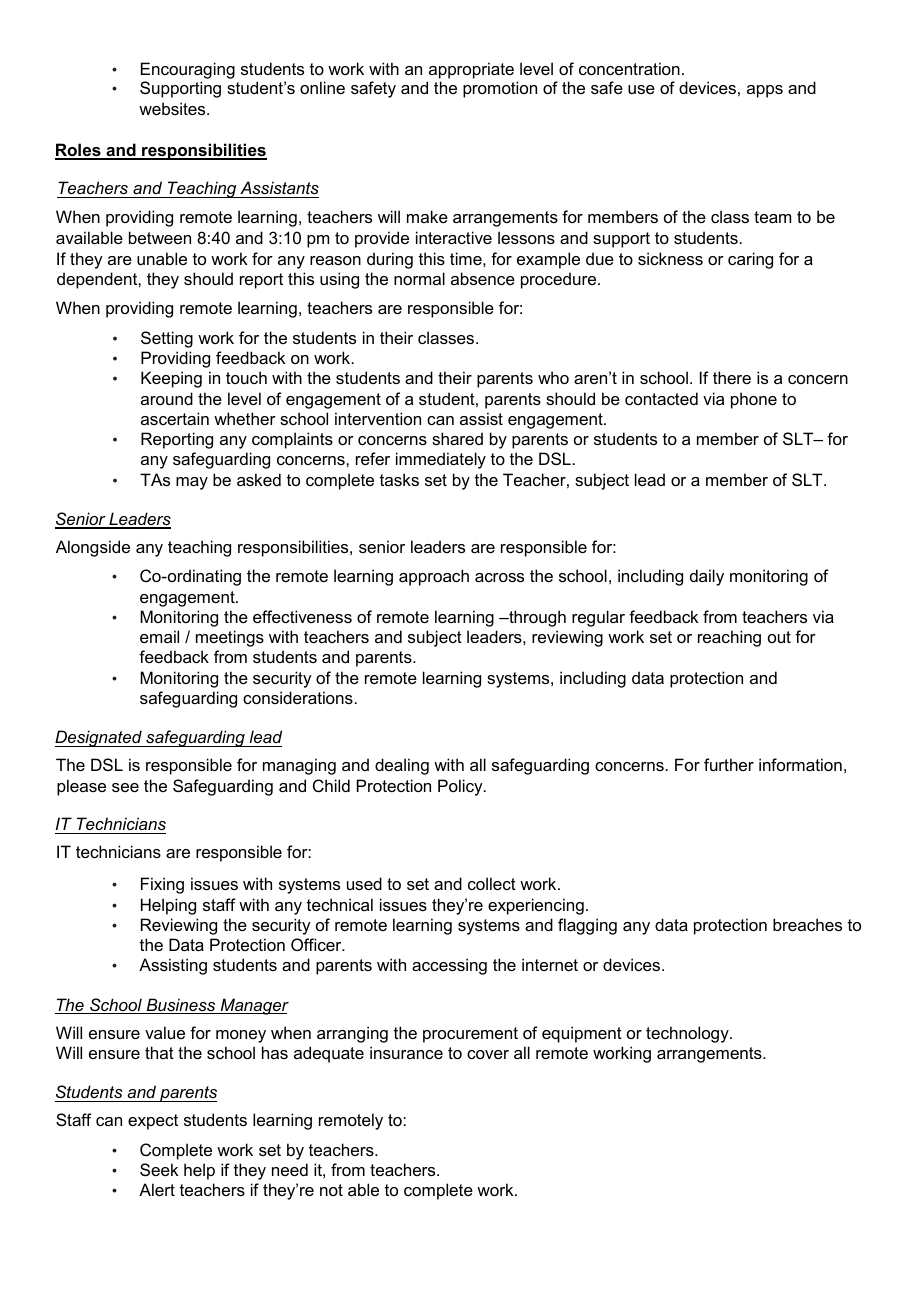 This screenshot has width=924, height=1308. Describe the element at coordinates (331, 1190) in the screenshot. I see `not` at that location.
